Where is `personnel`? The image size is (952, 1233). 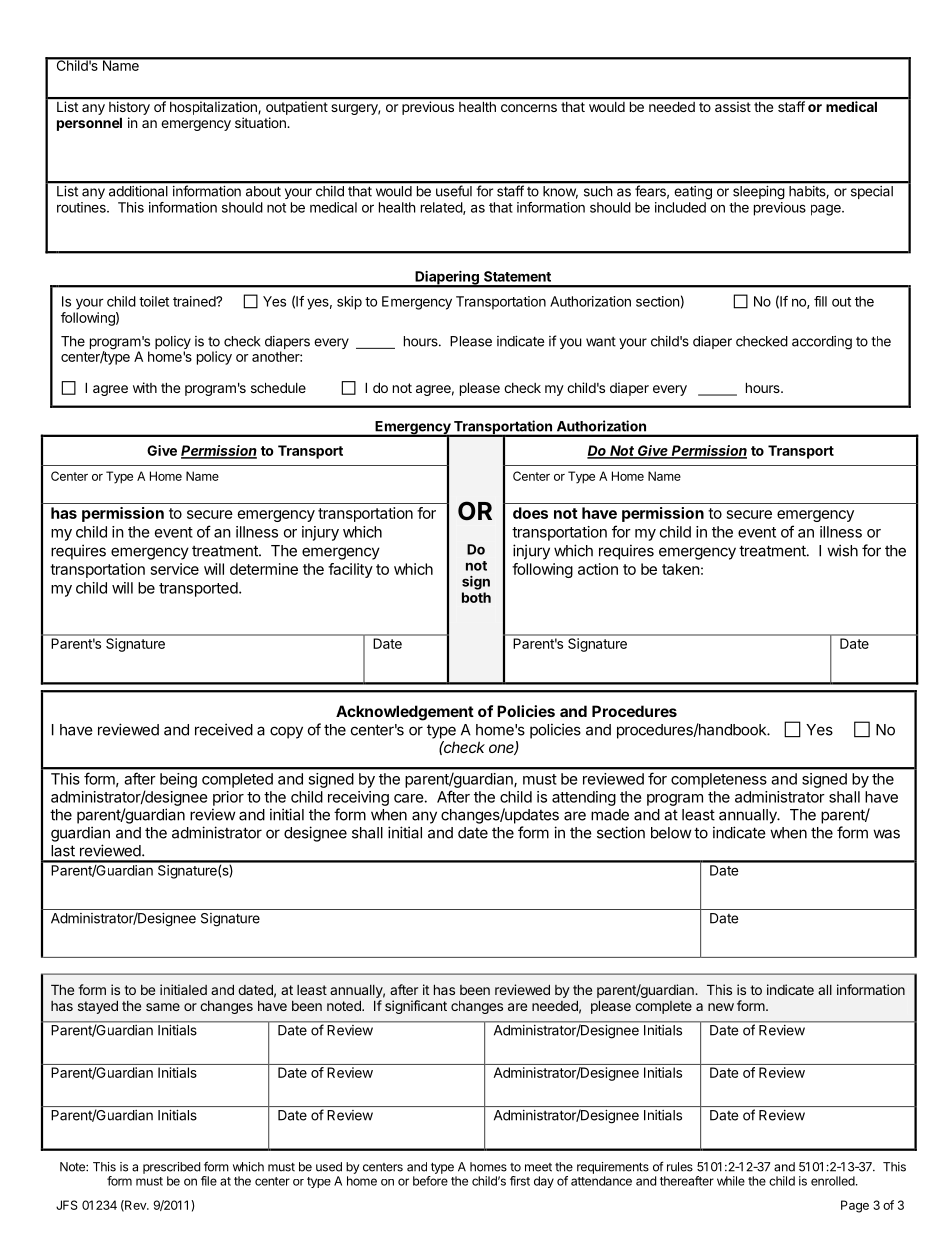 personnel is located at coordinates (89, 124).
